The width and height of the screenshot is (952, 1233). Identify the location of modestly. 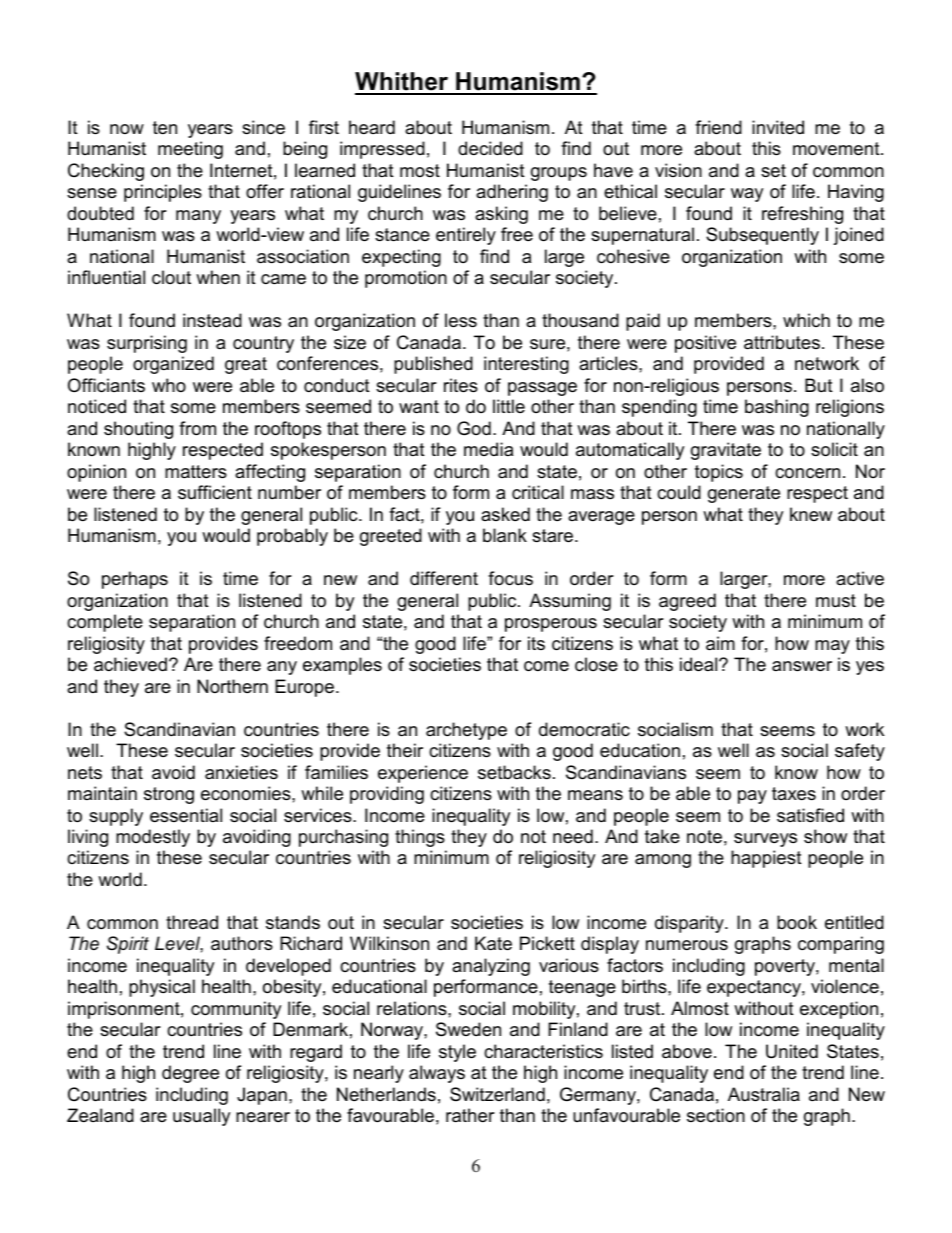
(153, 838).
